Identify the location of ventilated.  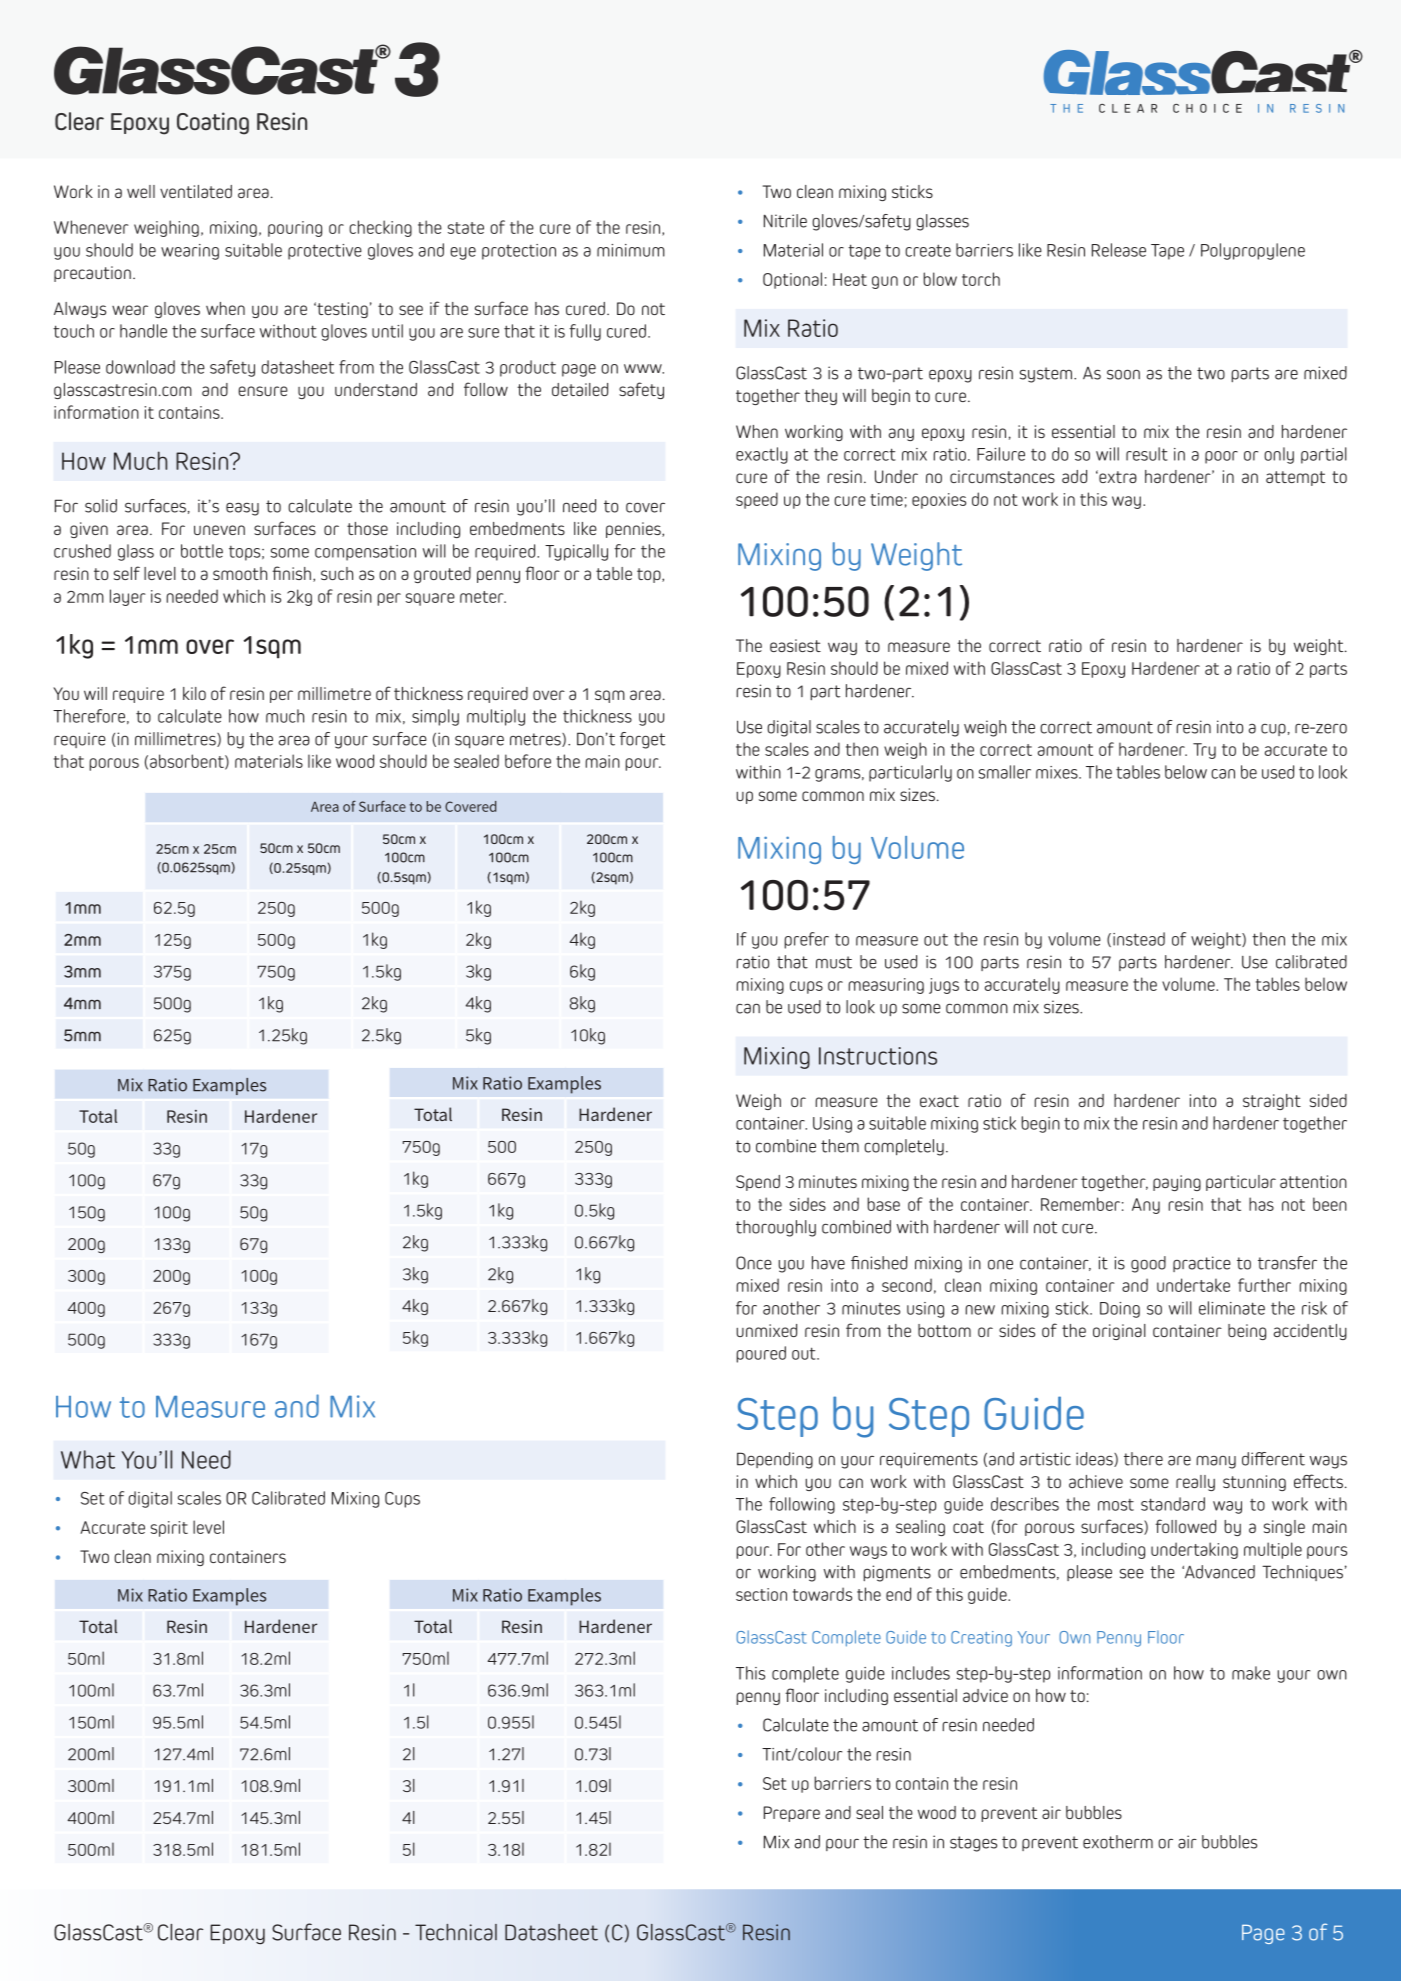
(196, 191).
